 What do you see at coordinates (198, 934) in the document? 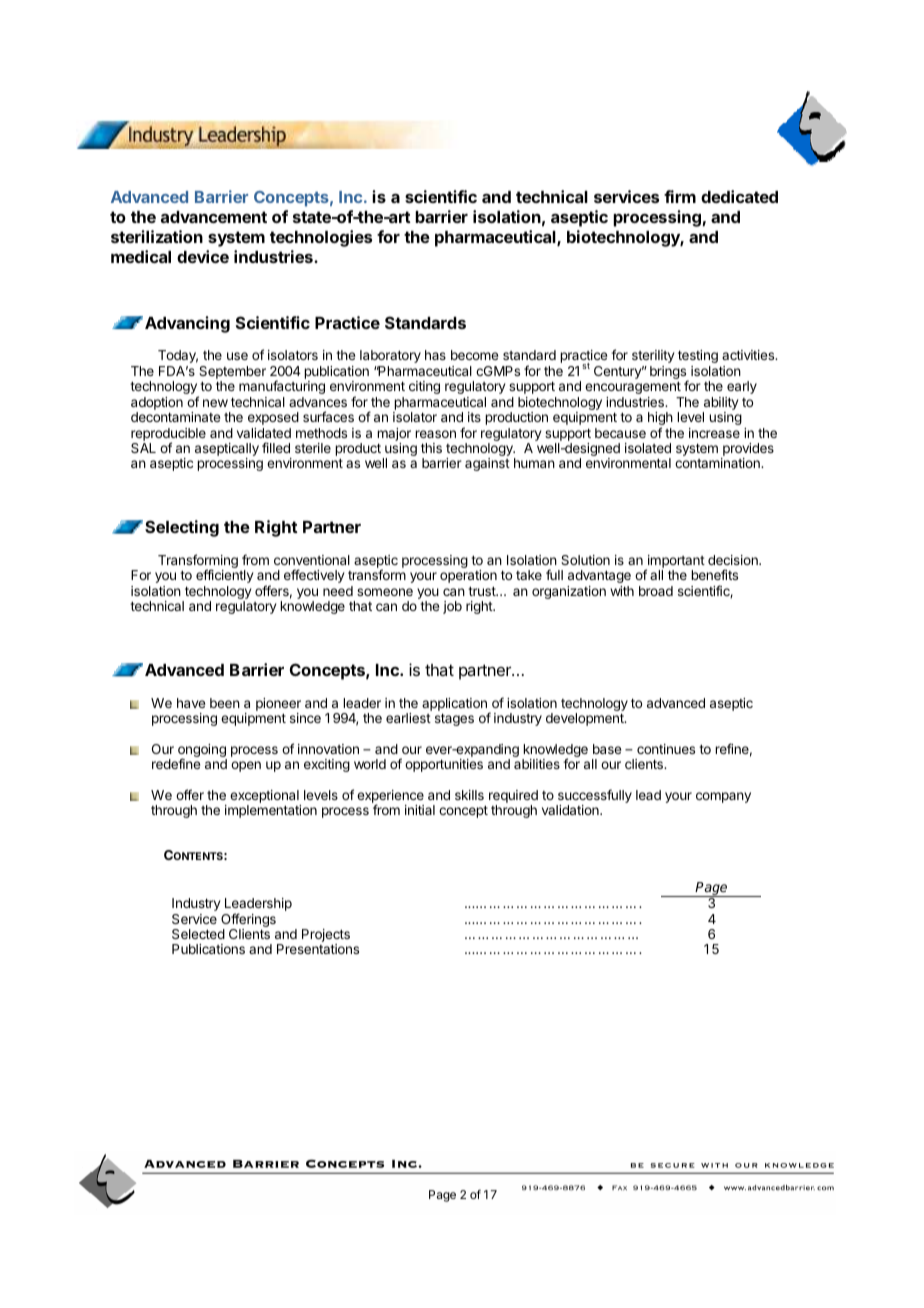
I see `Selected` at bounding box center [198, 934].
